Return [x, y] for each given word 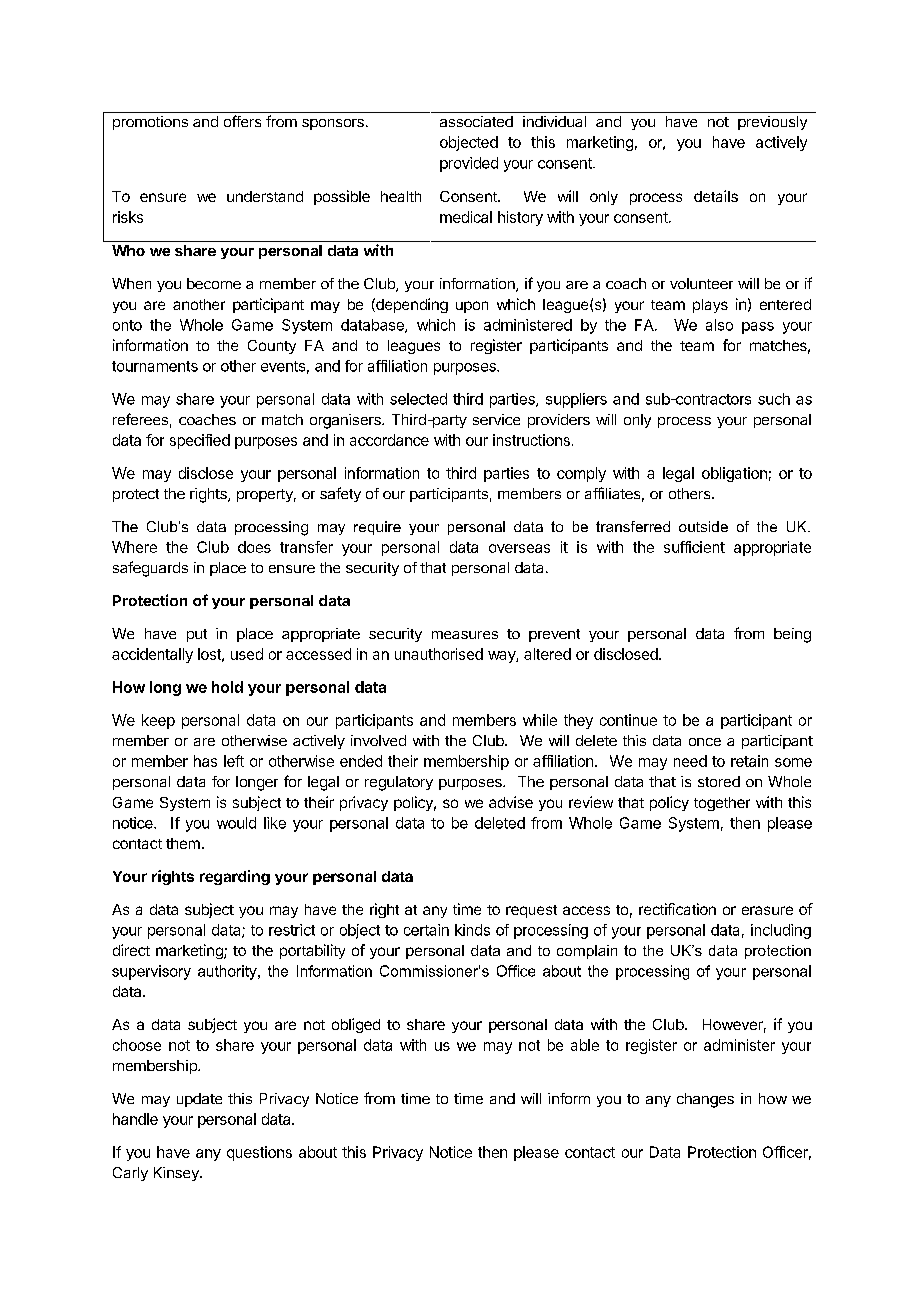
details [716, 196]
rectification [677, 909]
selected [418, 399]
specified [200, 441]
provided [469, 164]
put [197, 635]
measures [465, 635]
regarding [235, 877]
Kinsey [177, 1174]
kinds [472, 930]
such [774, 399]
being [792, 635]
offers [242, 121]
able [585, 1045]
